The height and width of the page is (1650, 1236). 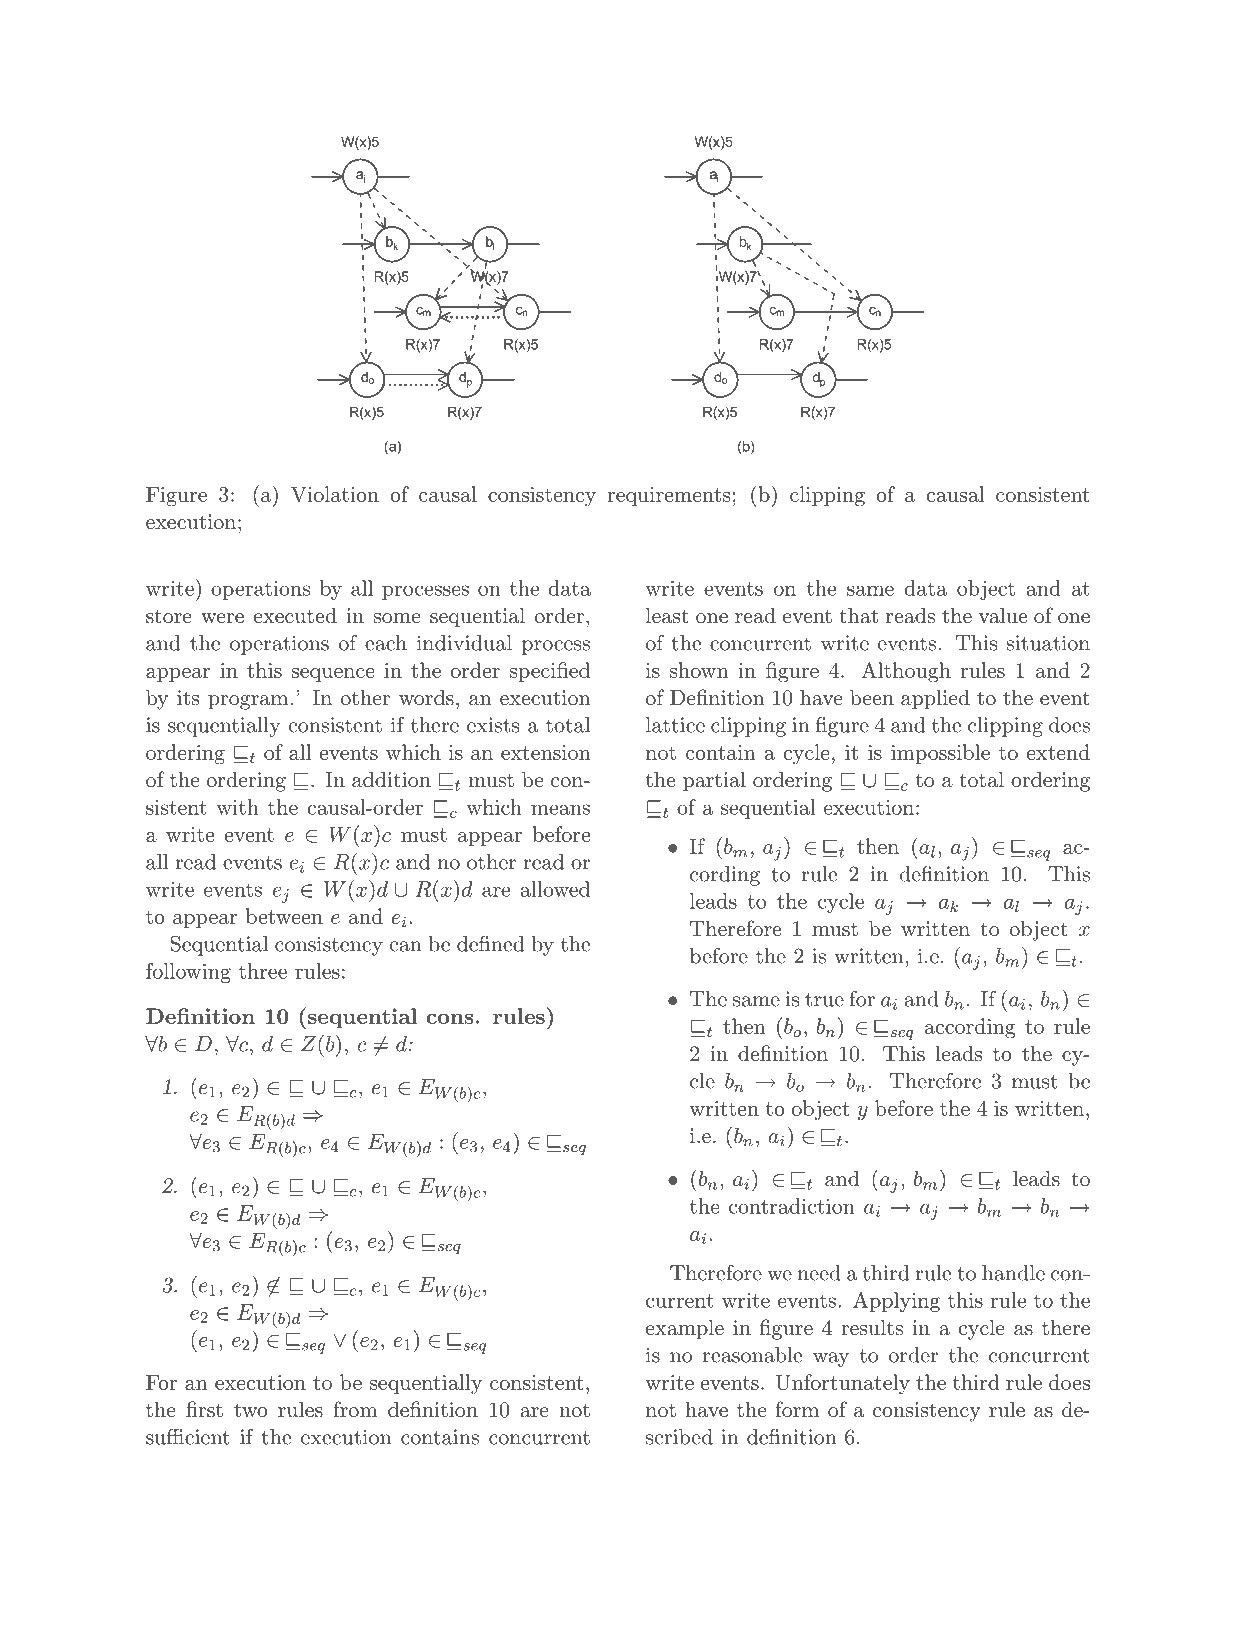 What do you see at coordinates (335, 494) in the page?
I see `Violation` at bounding box center [335, 494].
